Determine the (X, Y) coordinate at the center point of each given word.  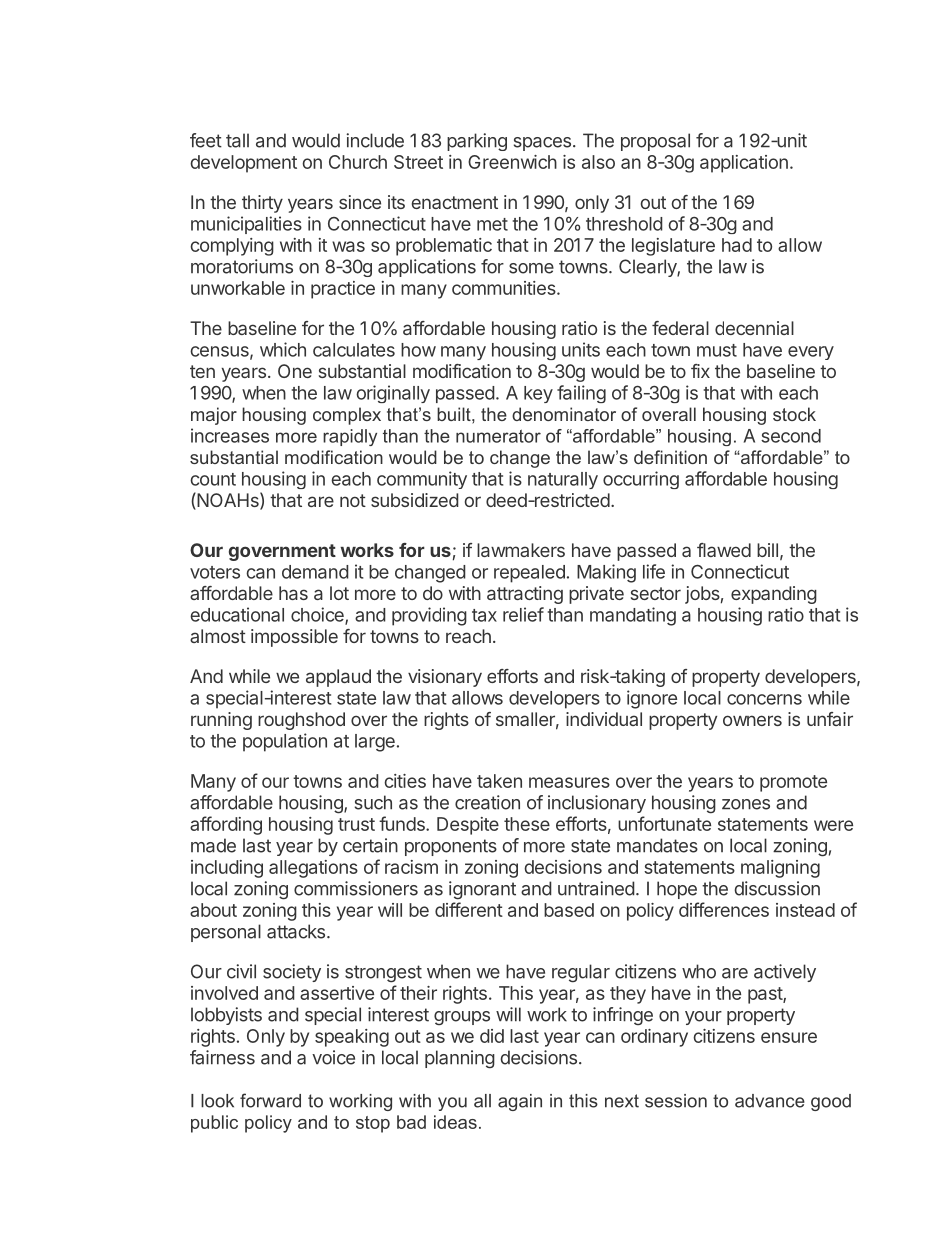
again (520, 1102)
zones (746, 804)
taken (499, 781)
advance (770, 1101)
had (737, 245)
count (213, 479)
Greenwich (512, 162)
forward (270, 1100)
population (285, 742)
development (243, 164)
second (791, 436)
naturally (563, 480)
